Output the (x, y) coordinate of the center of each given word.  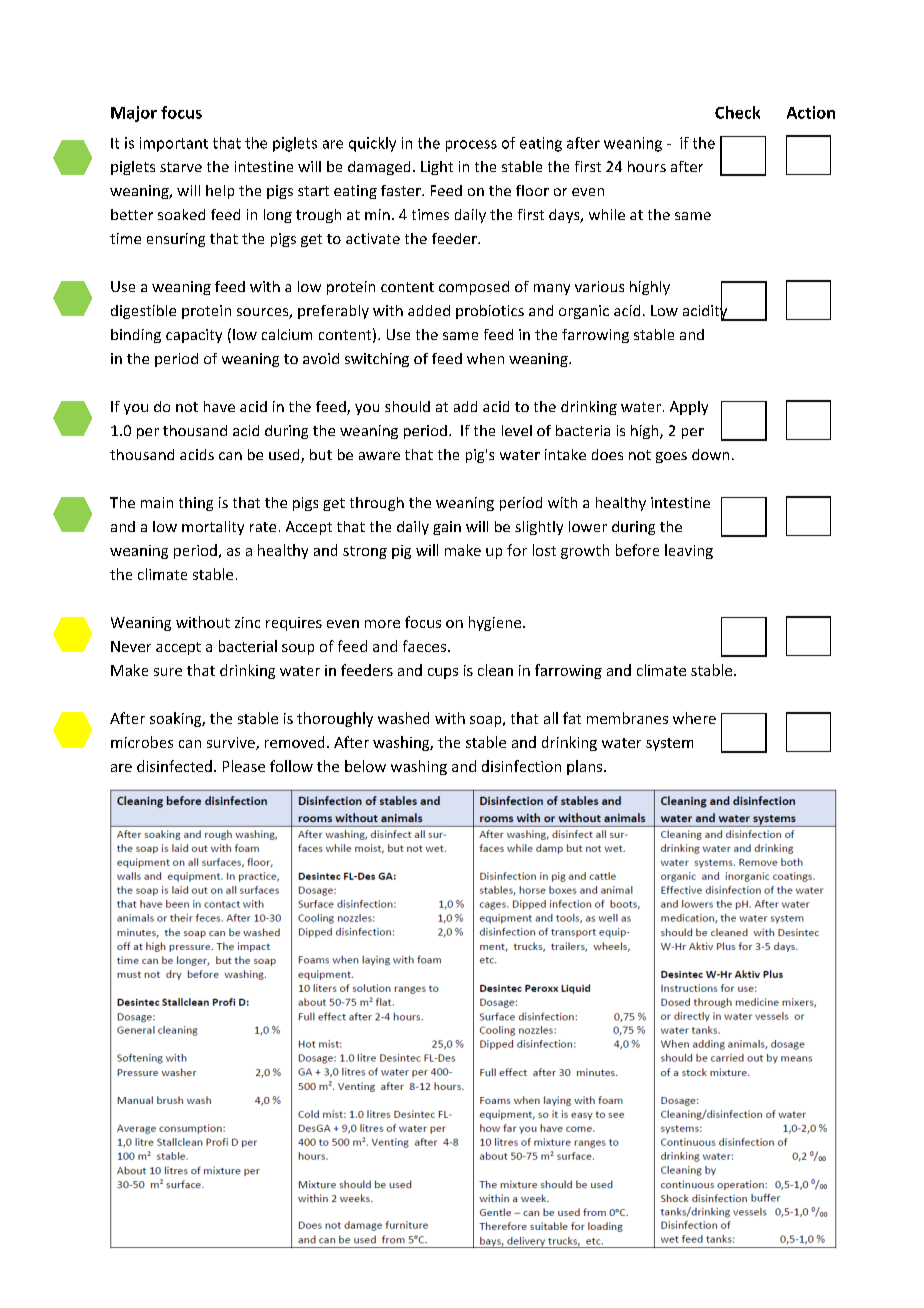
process (471, 146)
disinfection (521, 766)
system (669, 744)
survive (232, 743)
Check (737, 112)
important (174, 144)
